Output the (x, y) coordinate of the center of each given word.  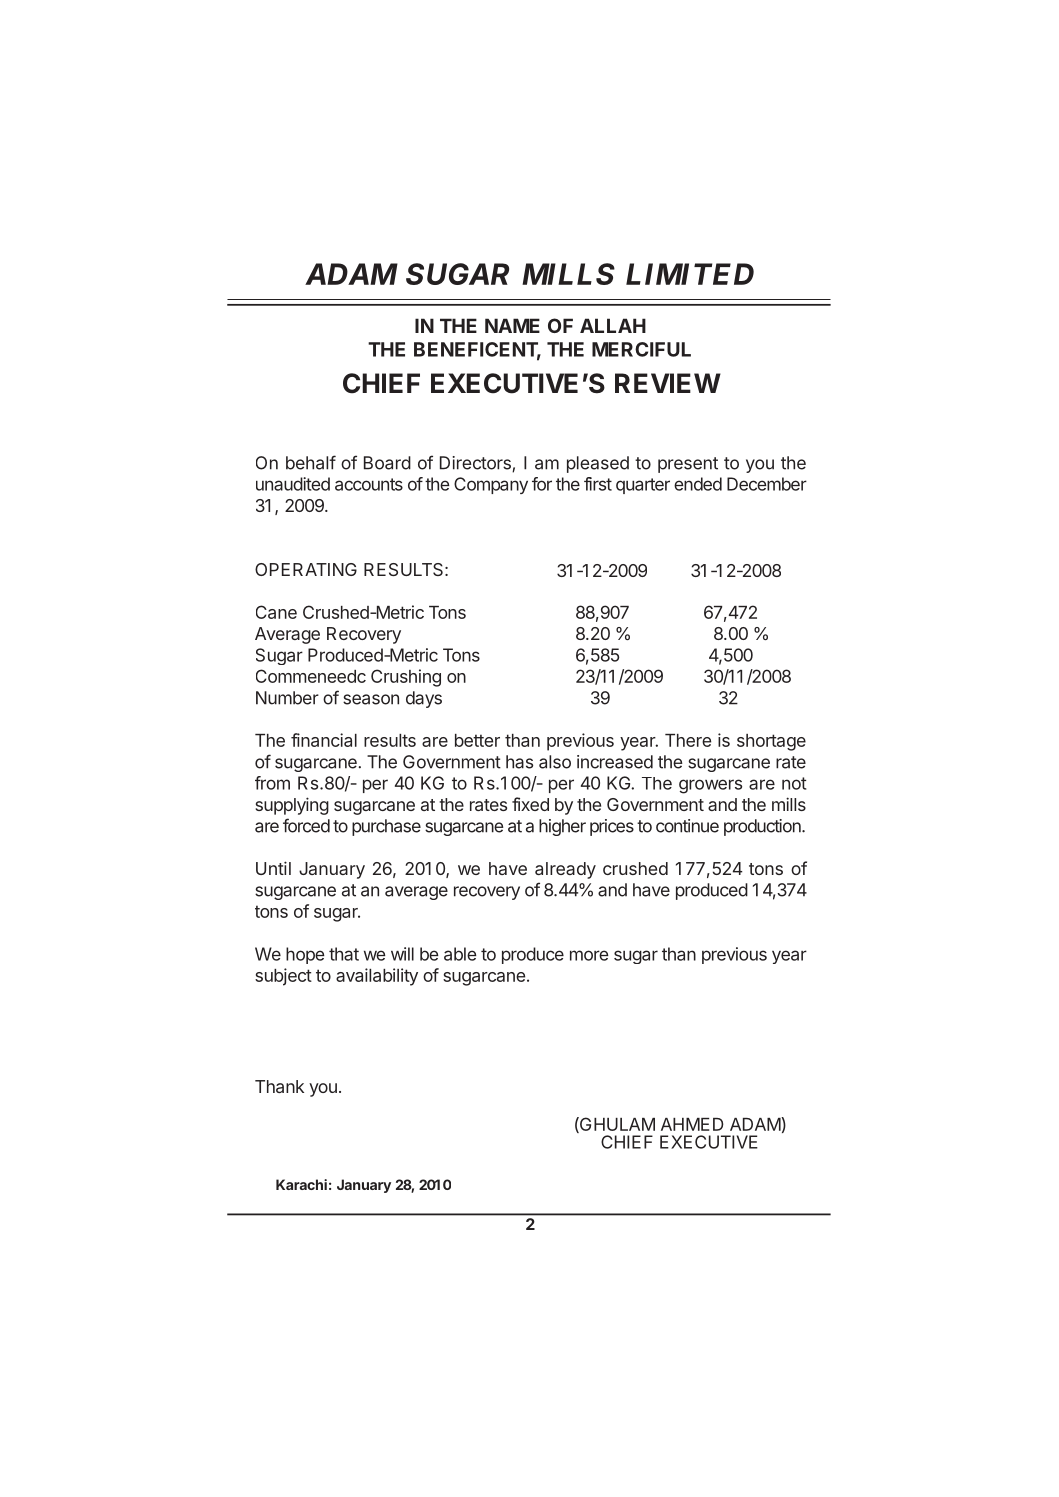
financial (324, 740)
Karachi (301, 1184)
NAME (512, 325)
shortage (771, 742)
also (555, 762)
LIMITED (690, 274)
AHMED (692, 1124)
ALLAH (613, 325)
